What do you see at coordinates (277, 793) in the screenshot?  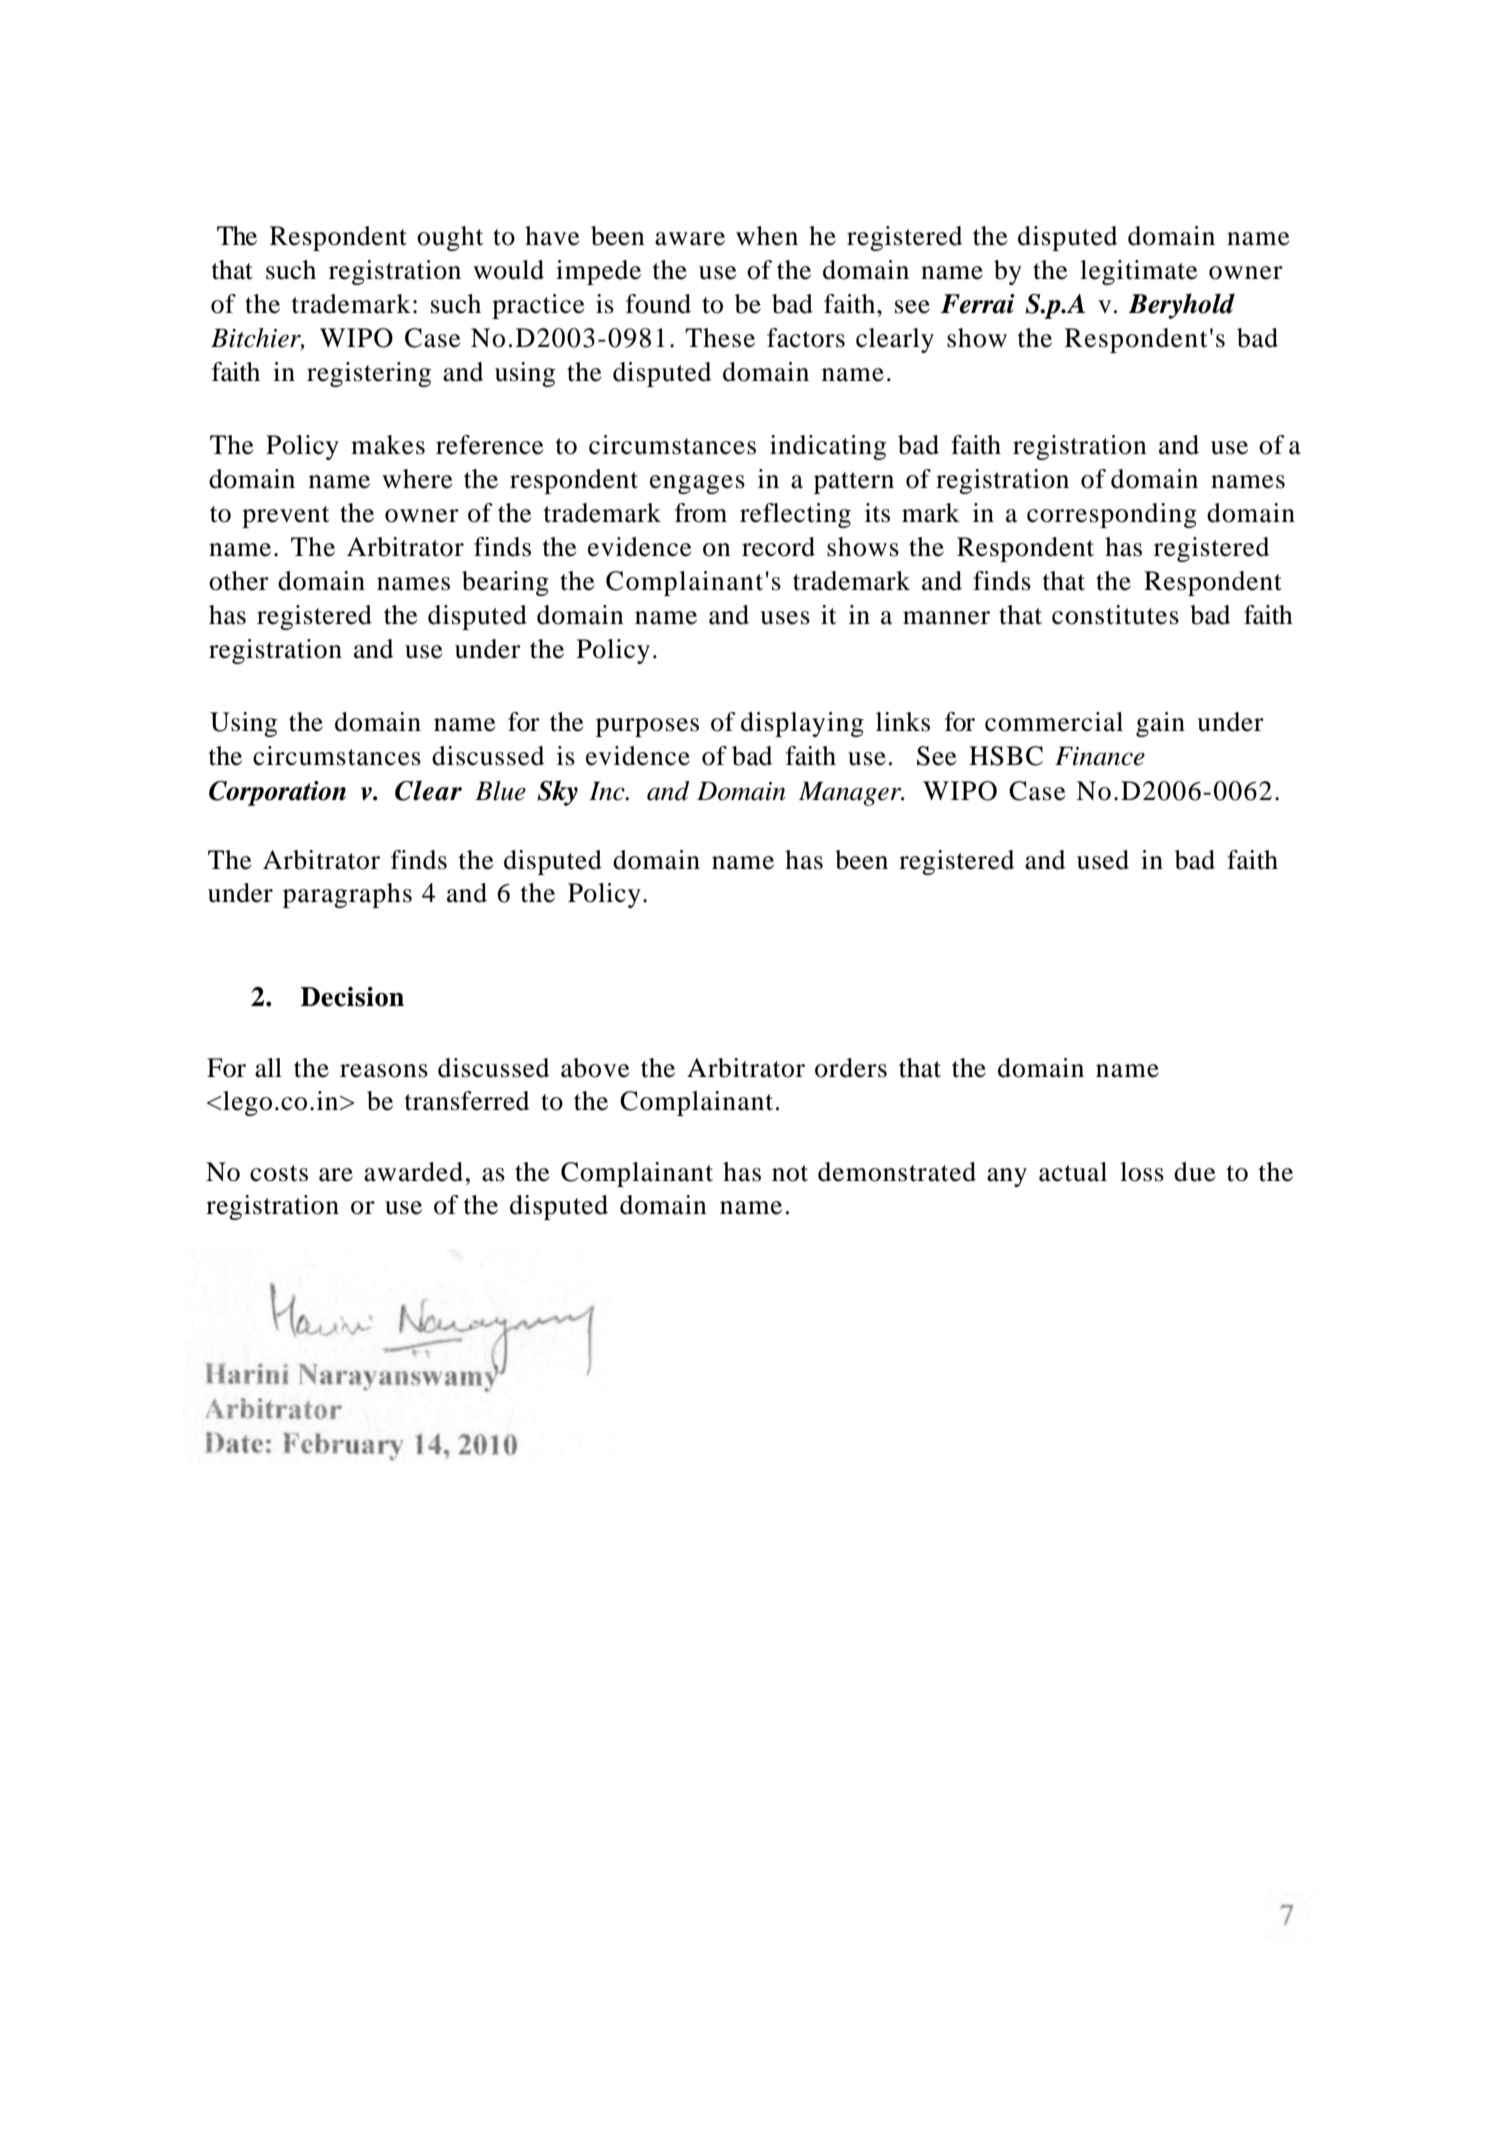 I see `Corporation` at bounding box center [277, 793].
